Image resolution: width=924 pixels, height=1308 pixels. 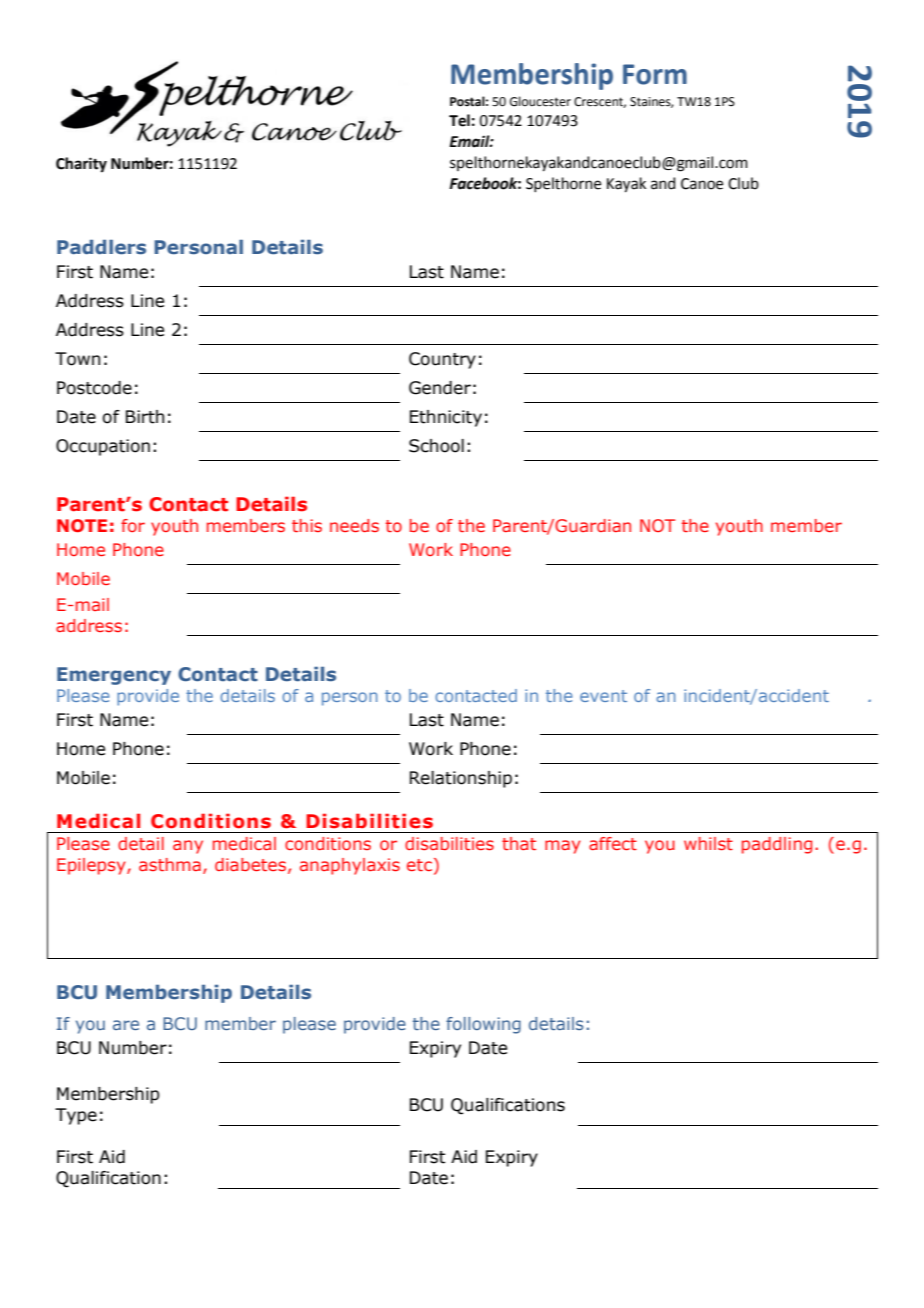 What do you see at coordinates (655, 74) in the screenshot?
I see `Form` at bounding box center [655, 74].
